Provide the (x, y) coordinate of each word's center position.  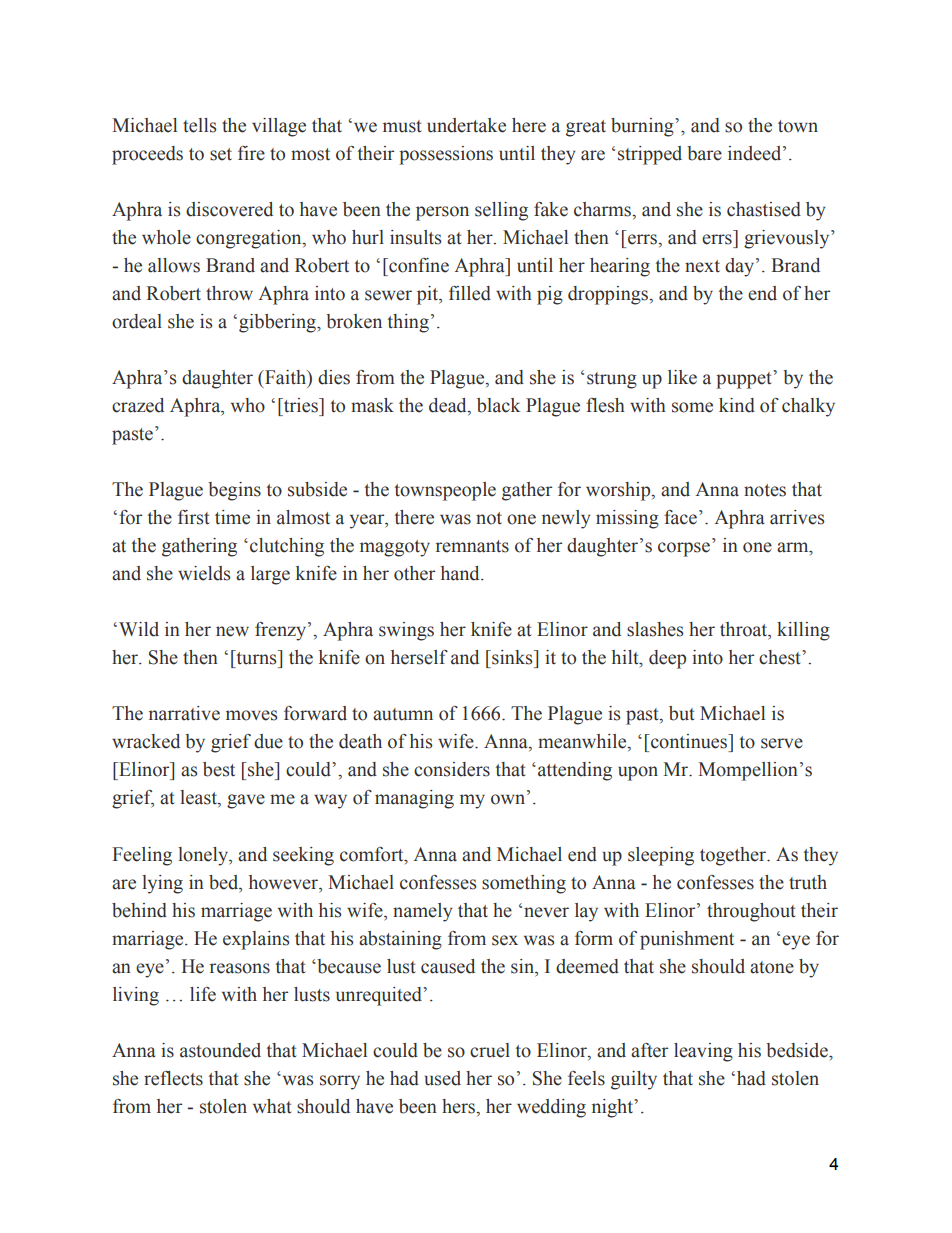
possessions (446, 155)
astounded (220, 1050)
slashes (655, 629)
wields (204, 573)
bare (704, 153)
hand (461, 573)
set (221, 154)
